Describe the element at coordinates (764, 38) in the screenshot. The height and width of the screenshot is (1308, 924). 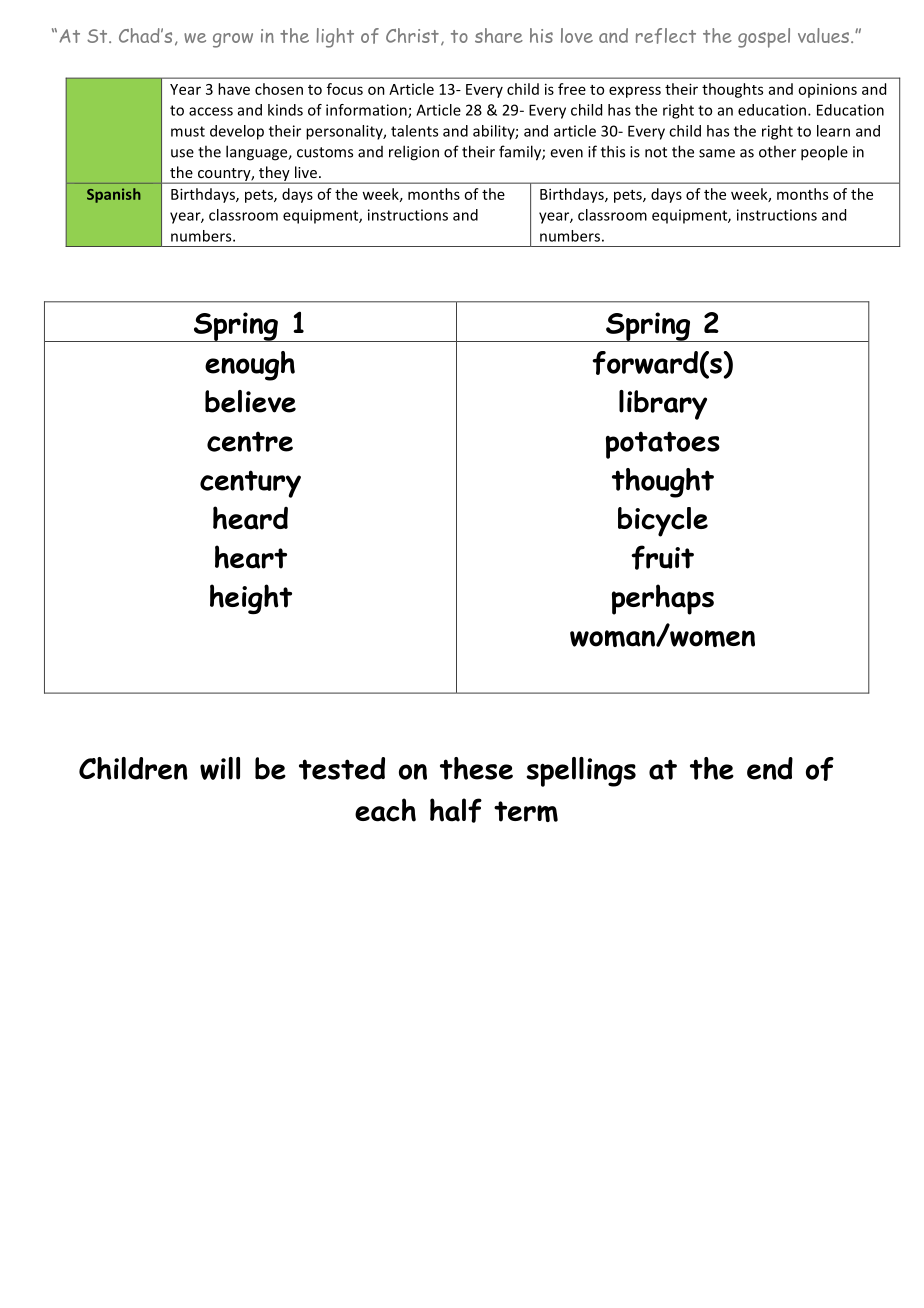
I see `gospel` at that location.
